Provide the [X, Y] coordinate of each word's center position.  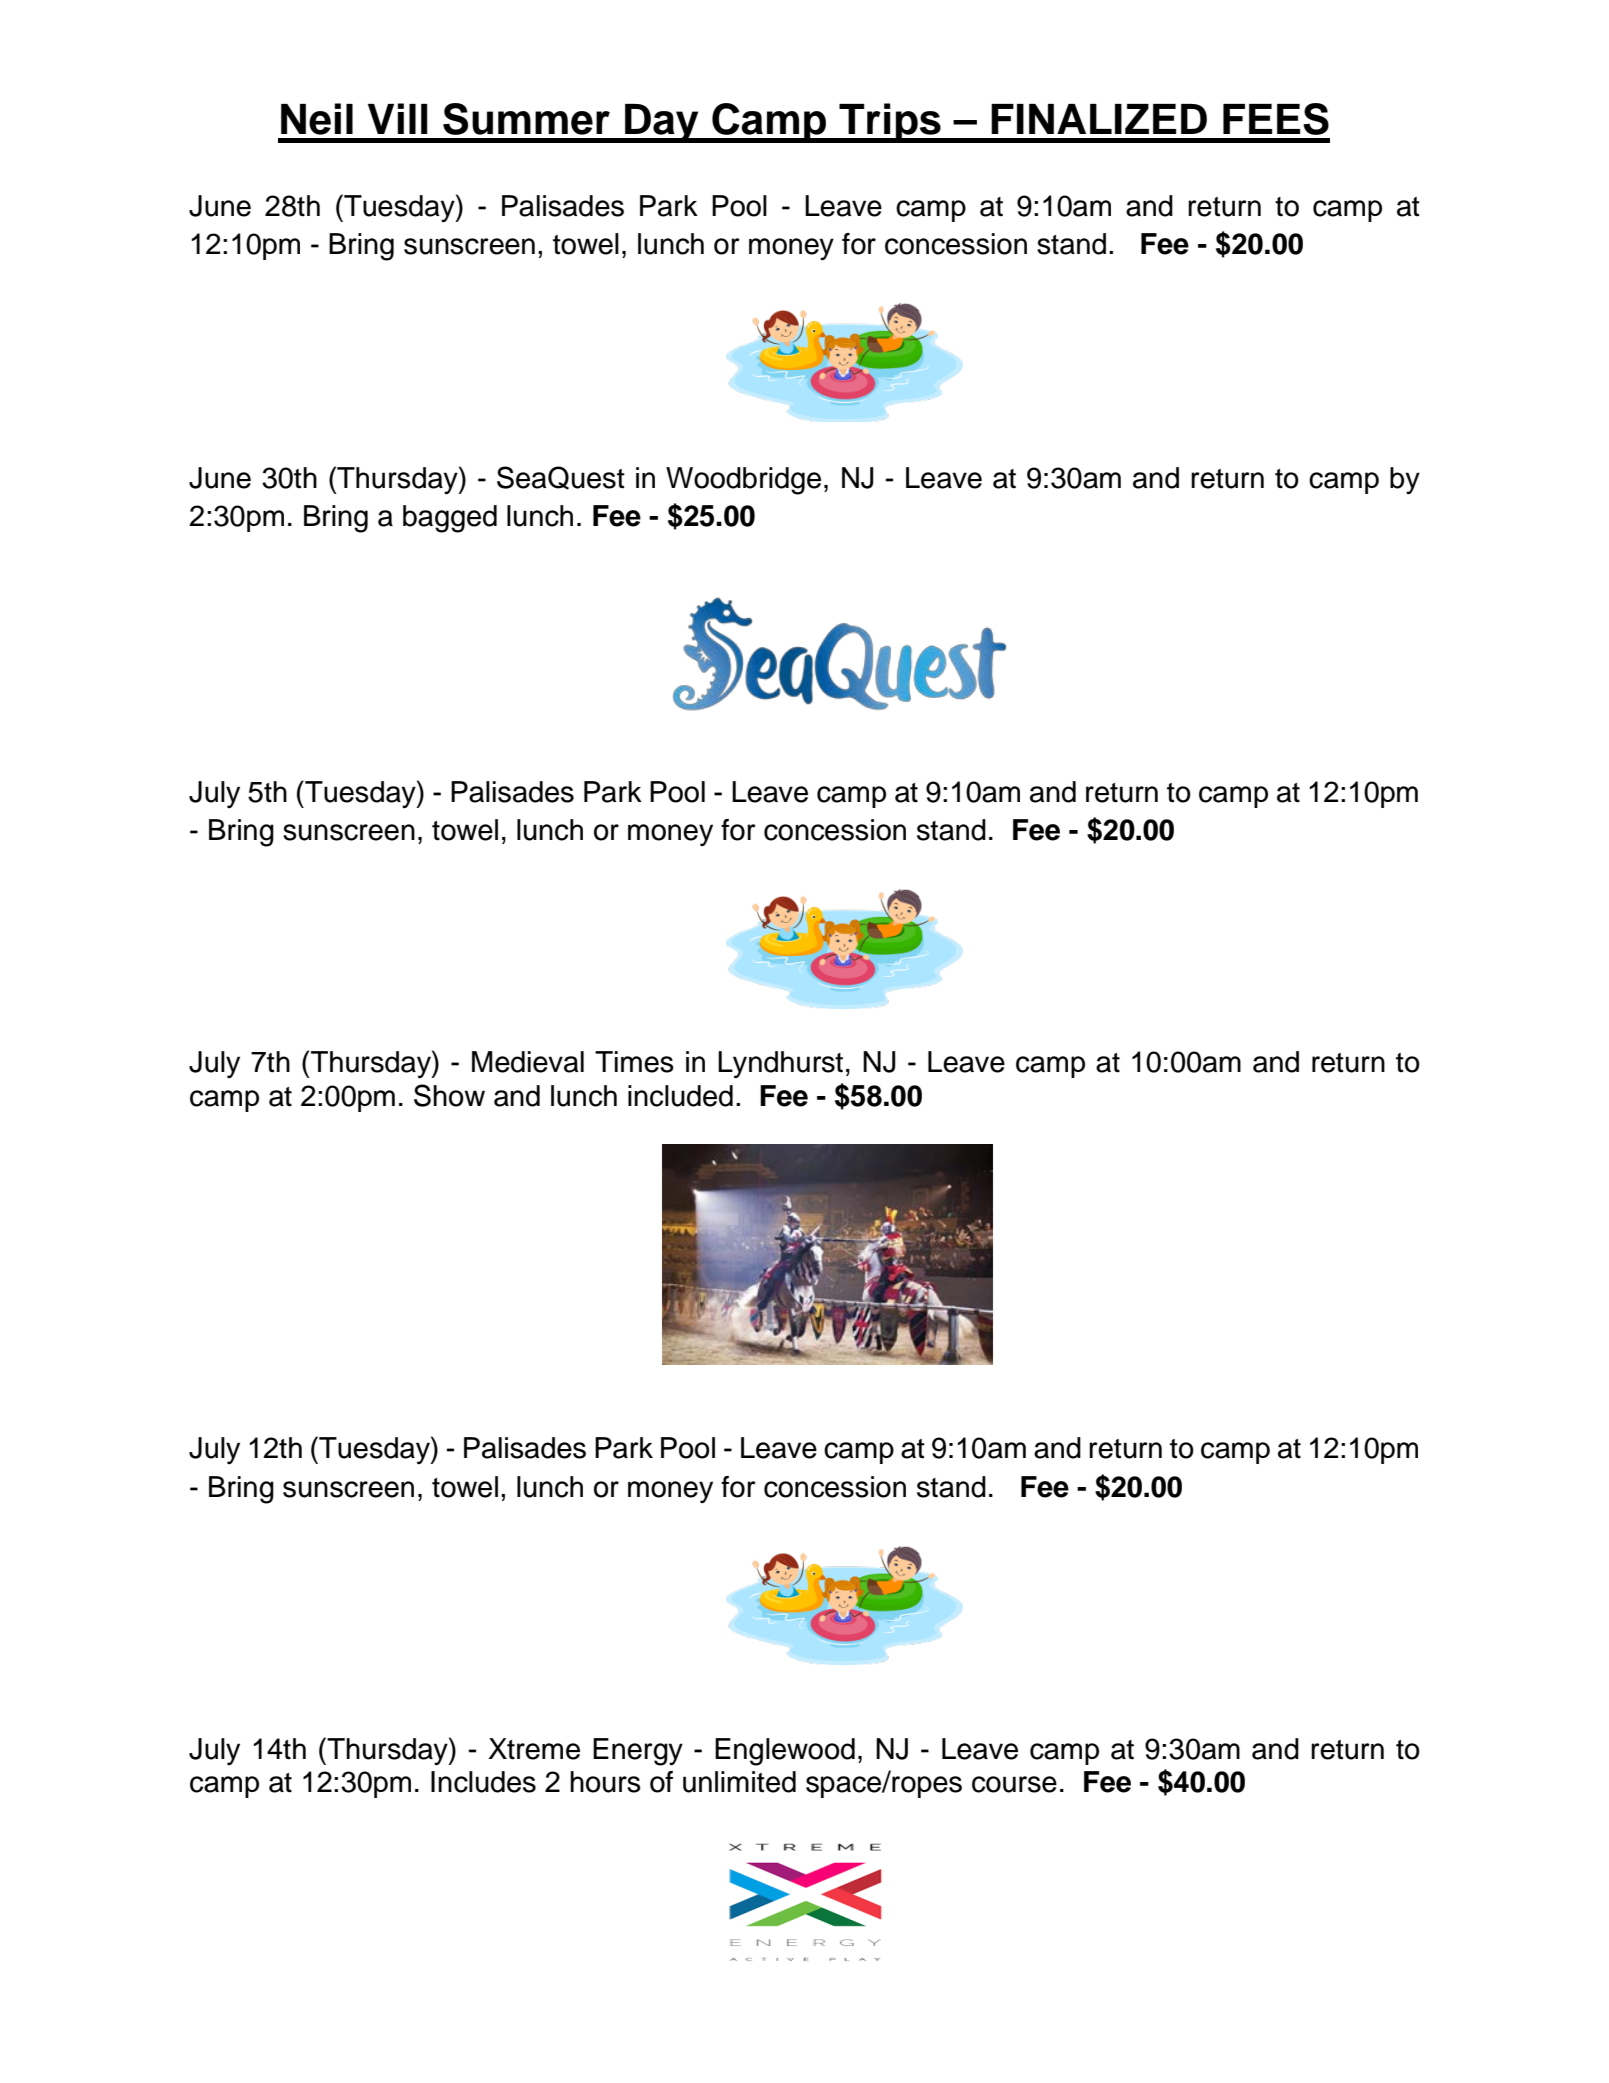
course [1014, 1784]
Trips [890, 123]
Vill [398, 118]
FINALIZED [1099, 119]
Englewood [785, 1752]
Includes [483, 1782]
